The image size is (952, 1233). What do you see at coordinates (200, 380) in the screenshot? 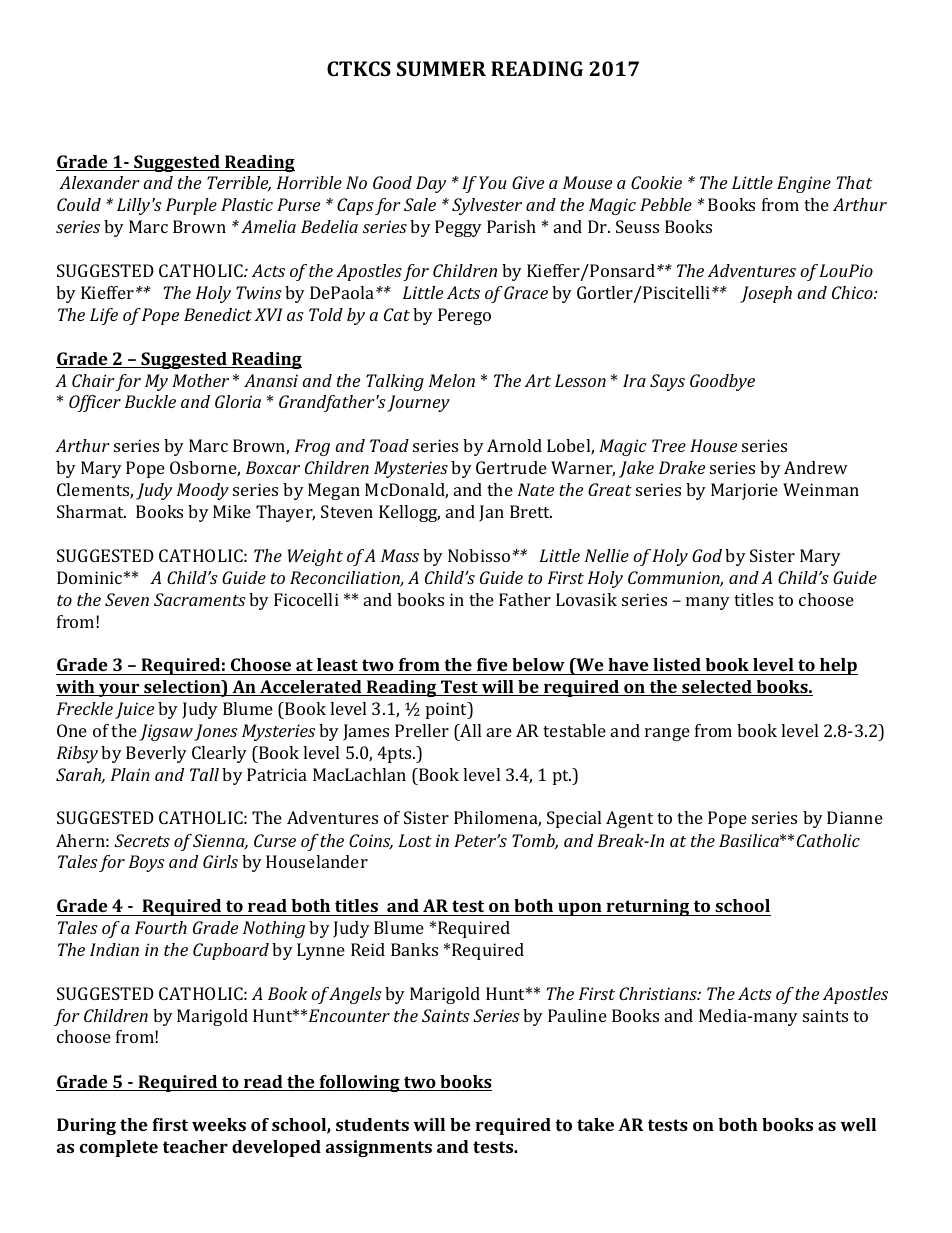
I see `Mother` at bounding box center [200, 380].
